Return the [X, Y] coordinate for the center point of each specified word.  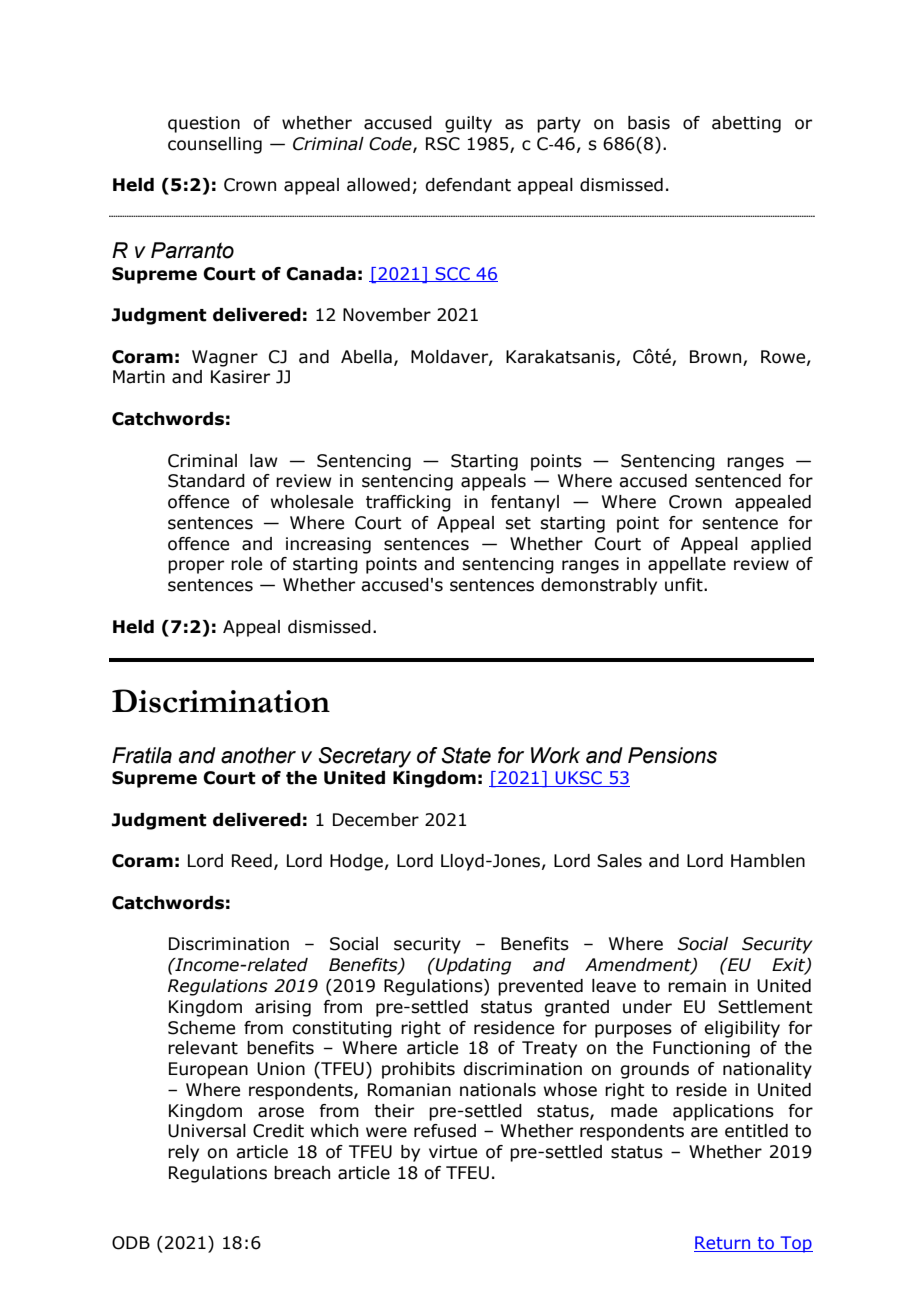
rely [183, 1153]
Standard [206, 481]
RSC [443, 144]
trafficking [408, 503]
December [376, 820]
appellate [687, 565]
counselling [215, 145]
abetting [746, 124]
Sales [619, 861]
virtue [453, 1152]
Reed [252, 861]
